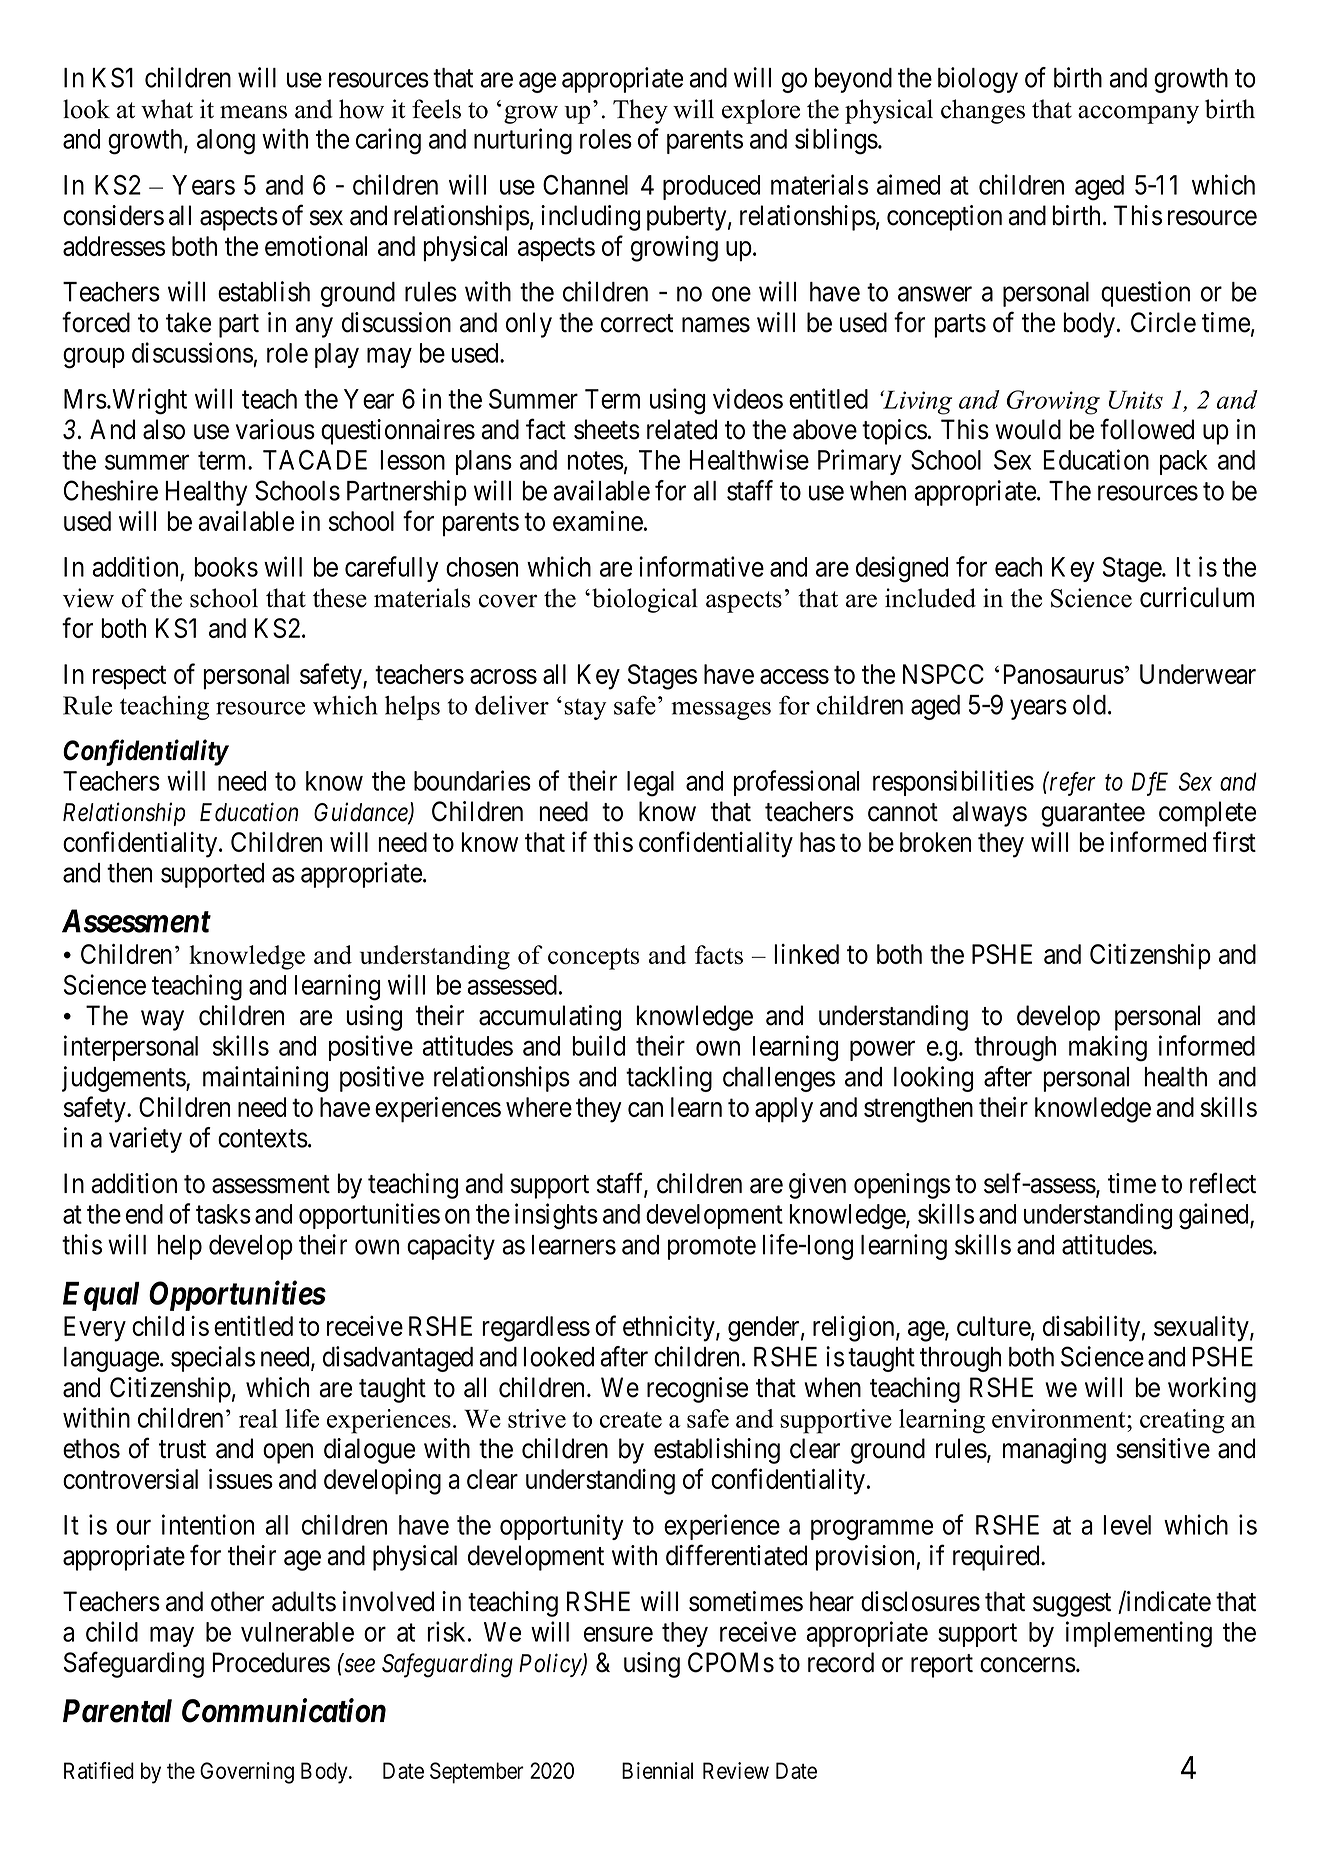  What do you see at coordinates (129, 678) in the image?
I see `respect` at bounding box center [129, 678].
